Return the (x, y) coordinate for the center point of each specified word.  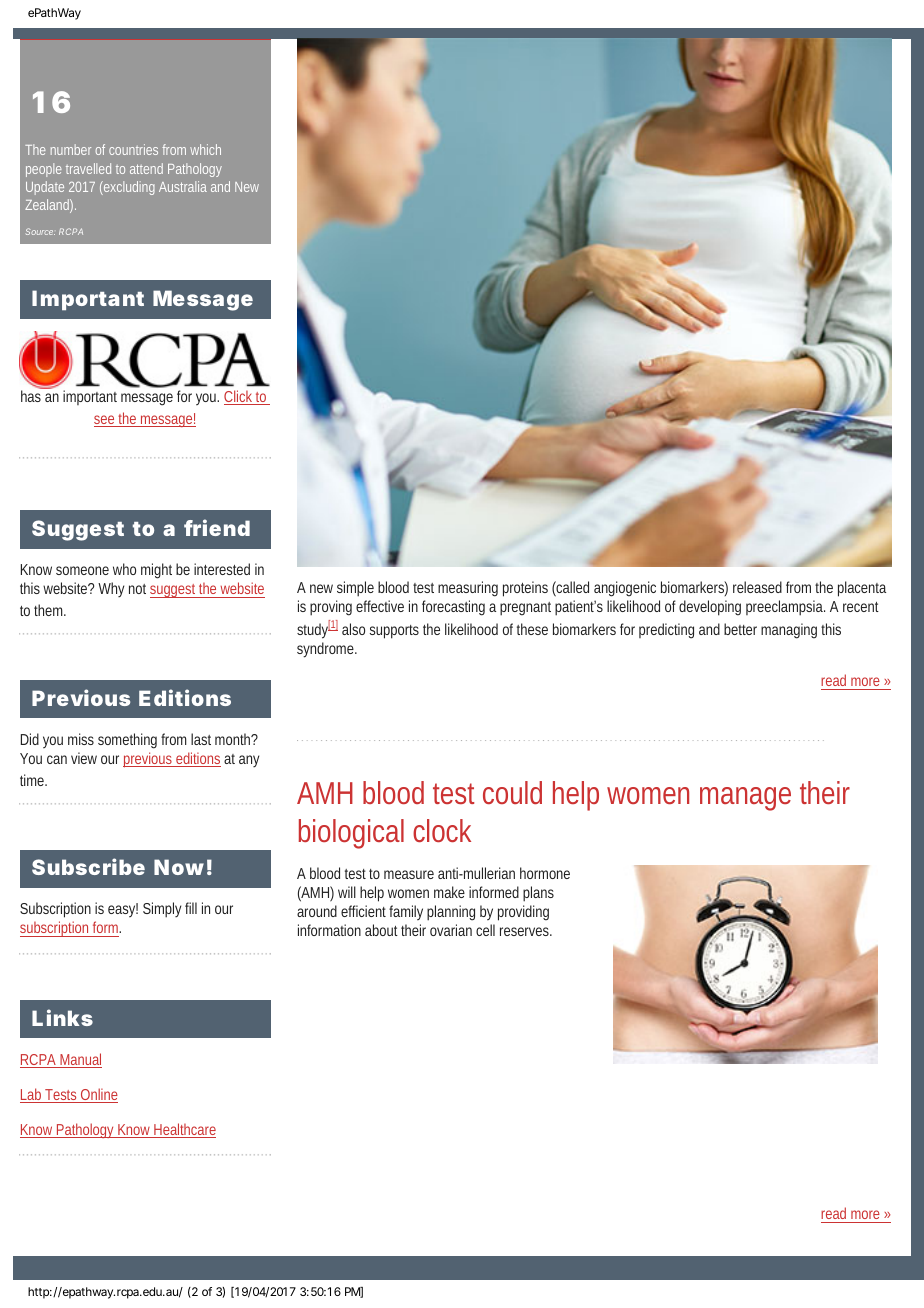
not (137, 589)
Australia (183, 186)
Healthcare (184, 1130)
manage (745, 799)
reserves (526, 931)
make (449, 892)
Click (240, 397)
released (757, 587)
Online (98, 1095)
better (740, 629)
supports (394, 632)
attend (146, 168)
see (106, 421)
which (205, 149)
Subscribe (88, 866)
